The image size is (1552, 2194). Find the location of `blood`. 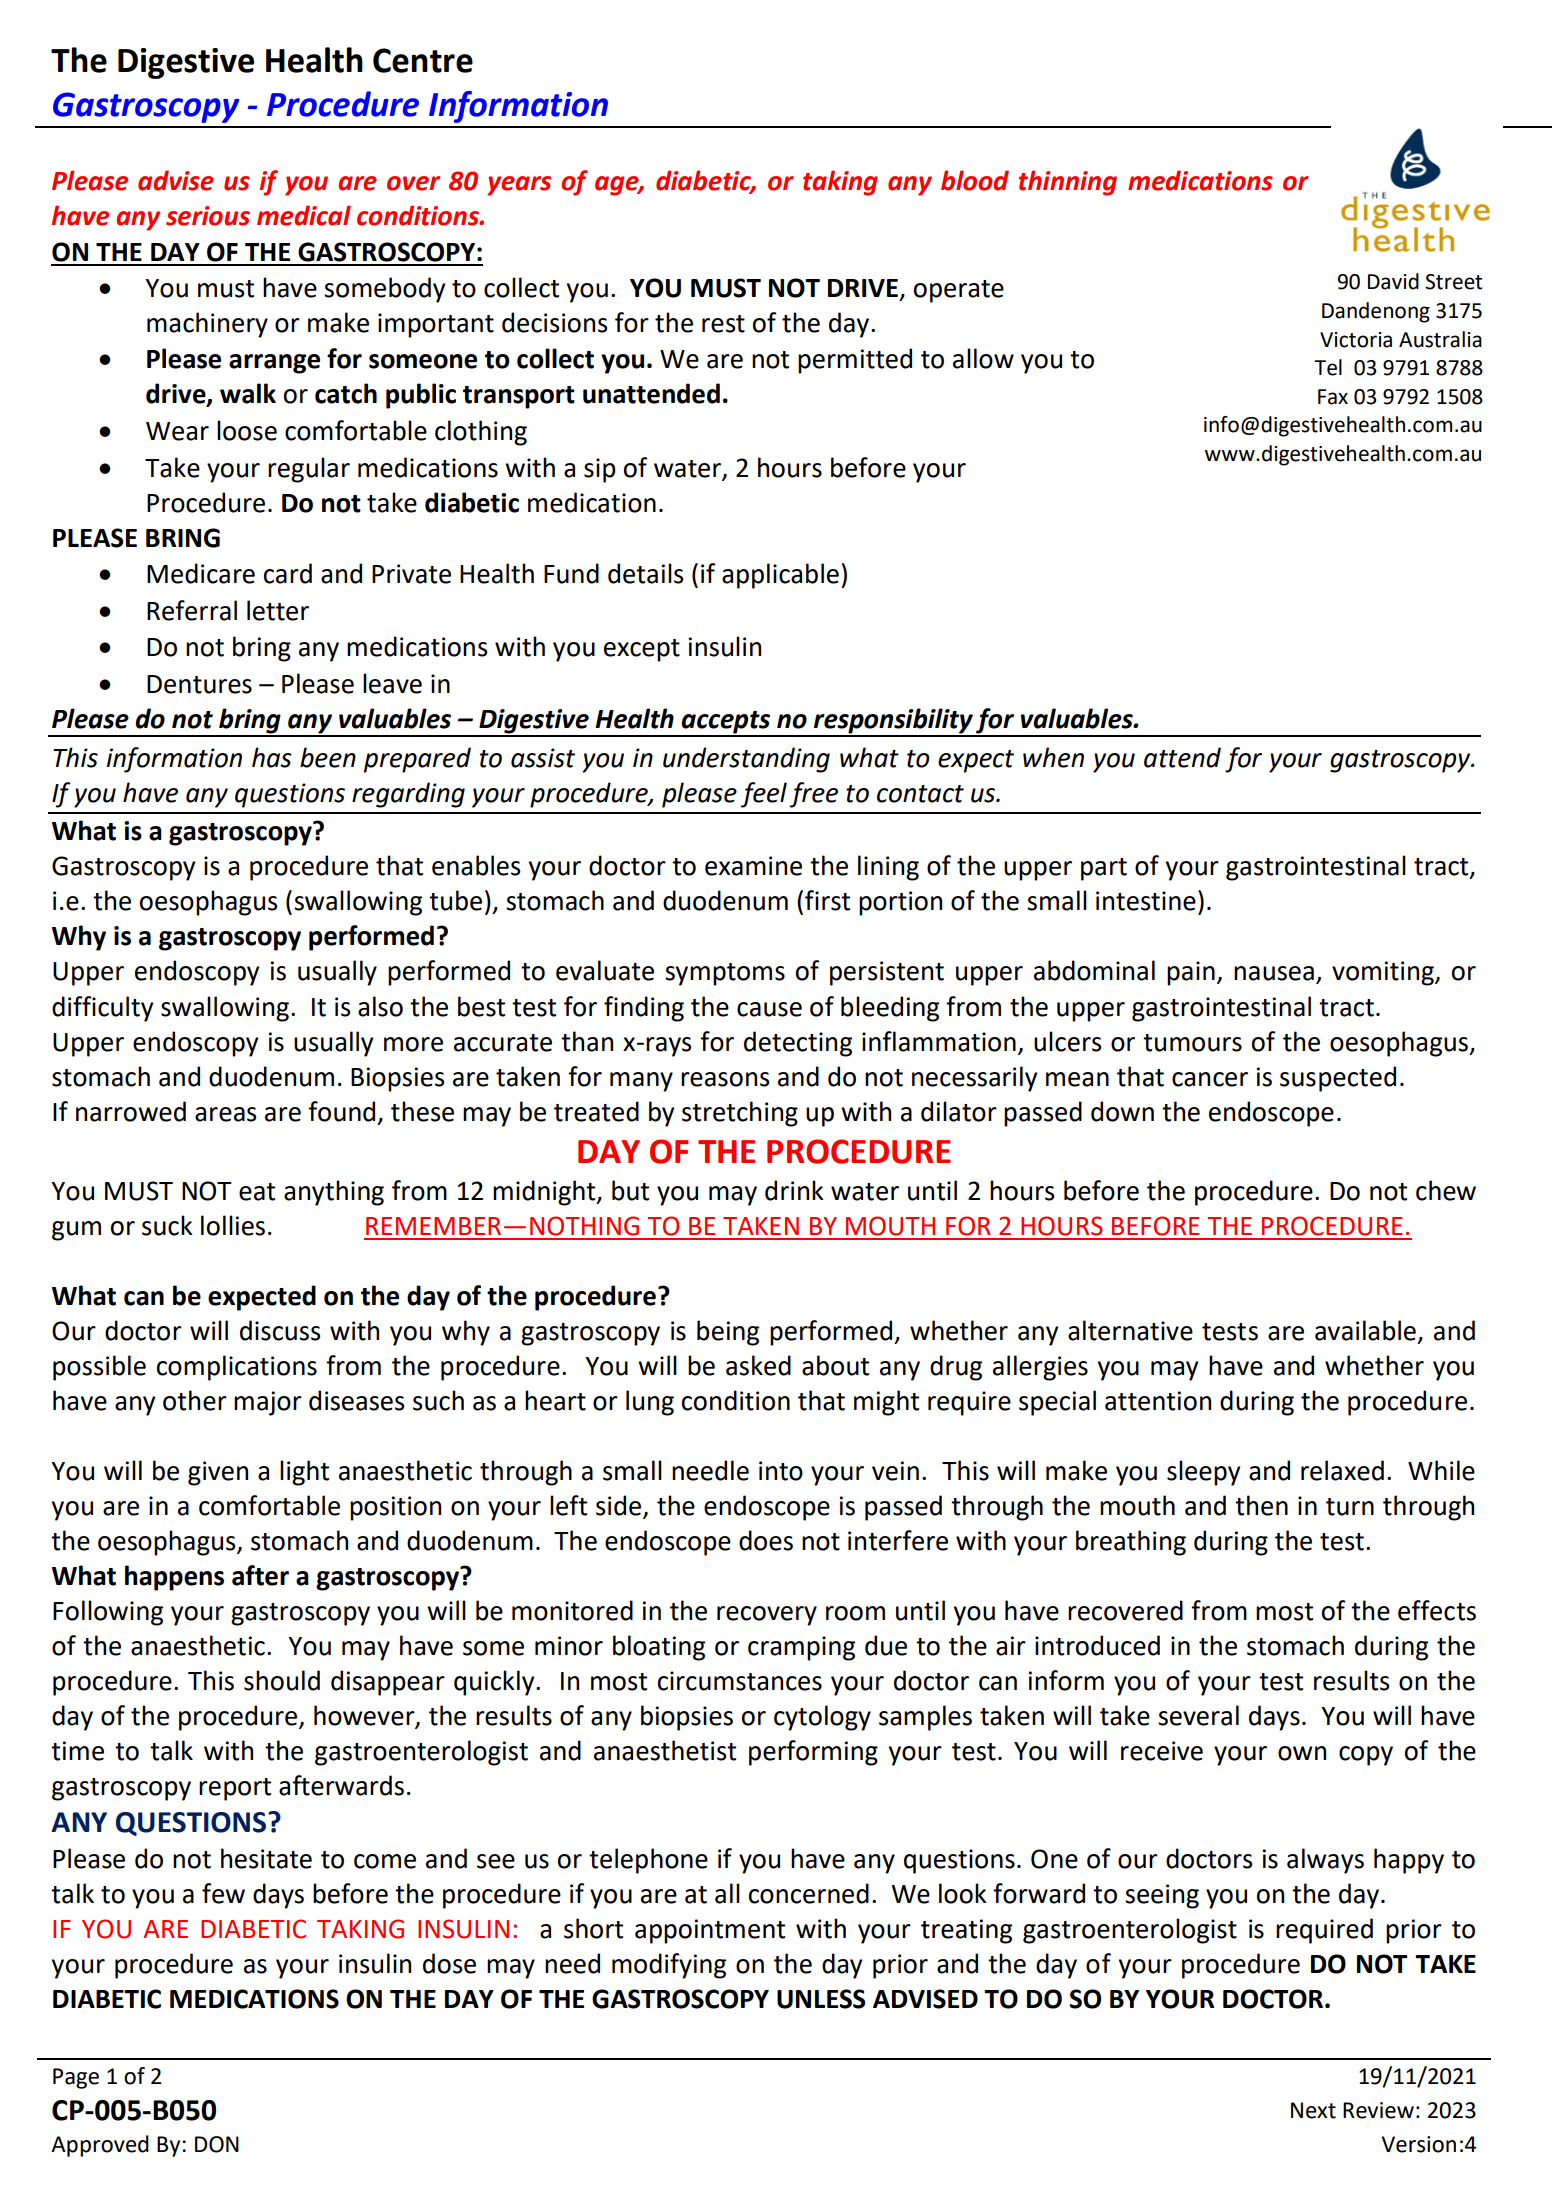

blood is located at coordinates (975, 180).
